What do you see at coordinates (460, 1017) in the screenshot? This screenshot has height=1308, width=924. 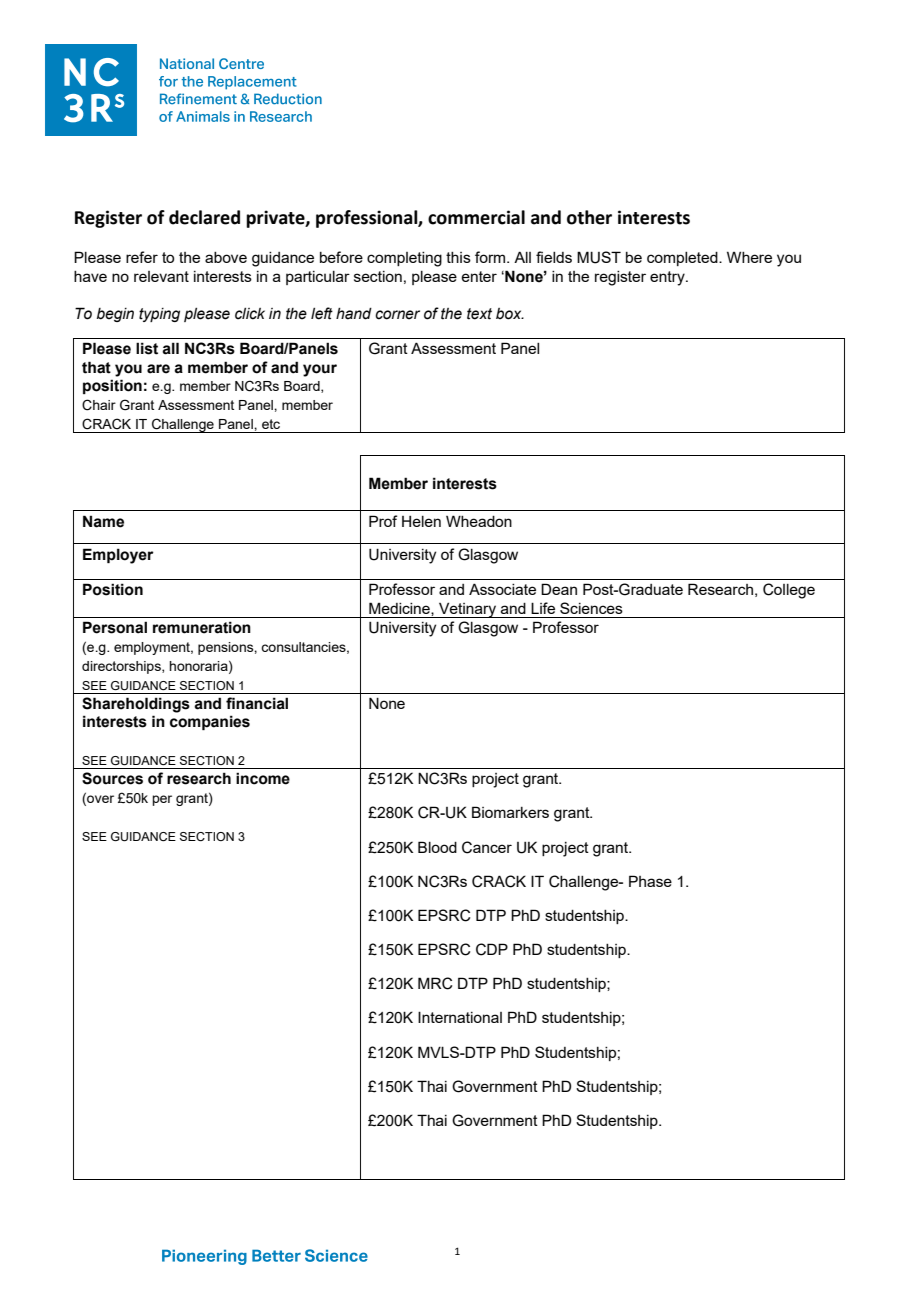 I see `International` at bounding box center [460, 1017].
